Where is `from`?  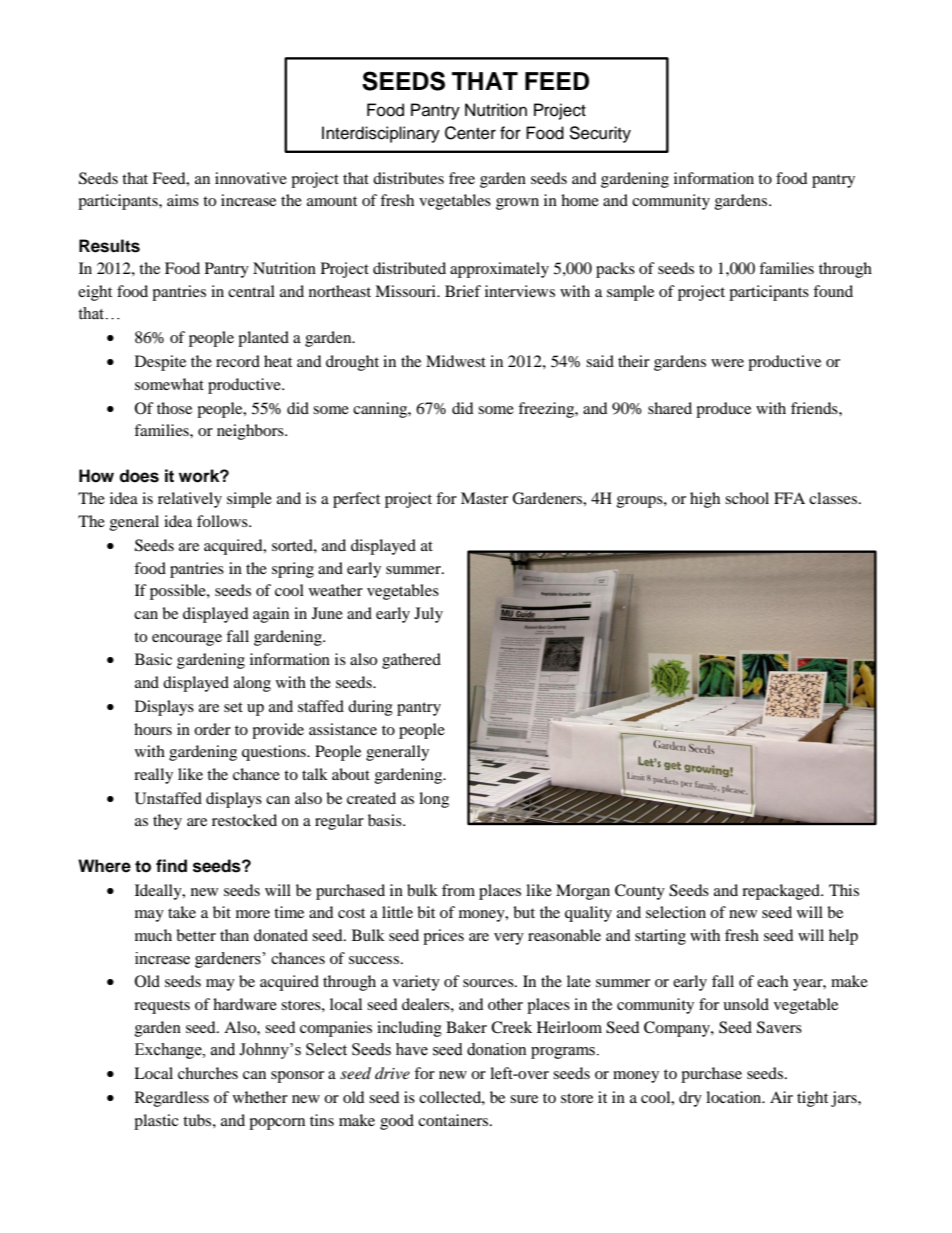
from is located at coordinates (458, 890).
